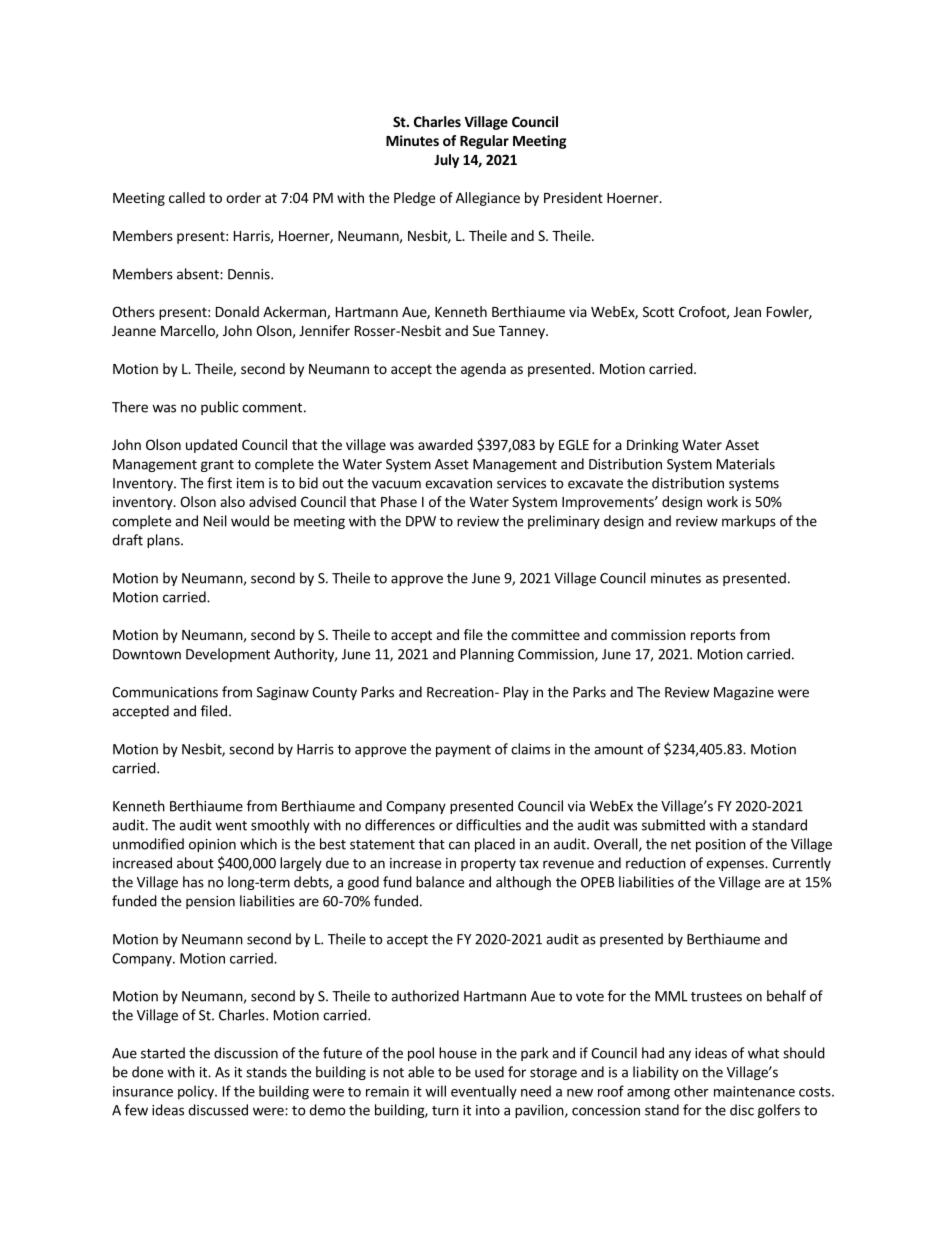 This screenshot has width=952, height=1233. What do you see at coordinates (459, 845) in the screenshot?
I see `can` at bounding box center [459, 845].
